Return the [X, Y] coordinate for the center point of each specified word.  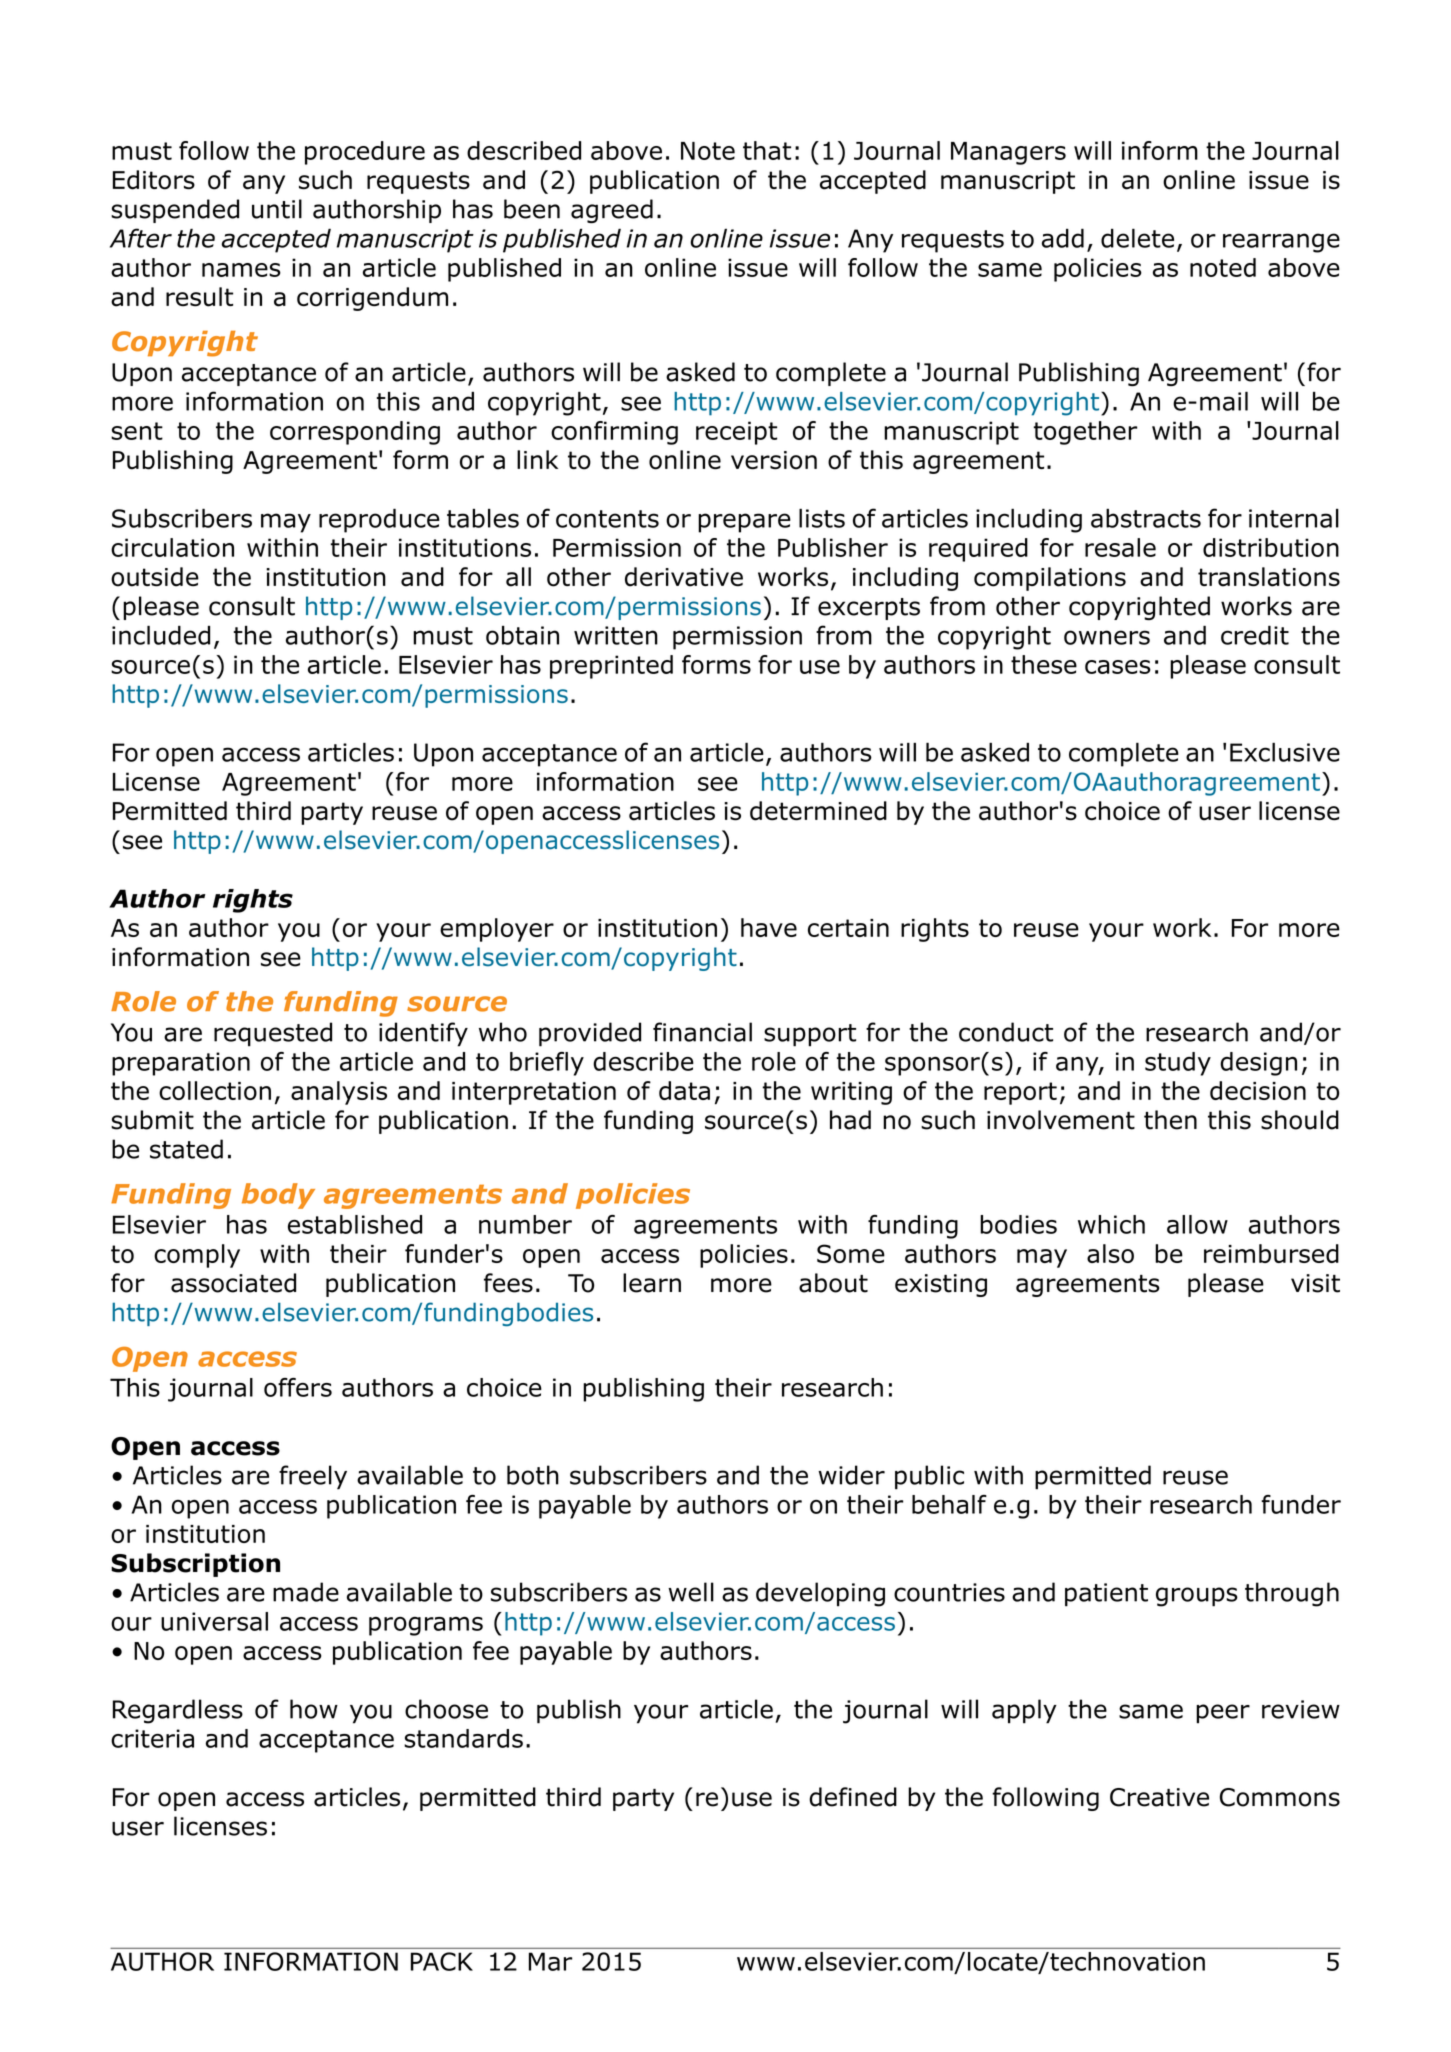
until [277, 209]
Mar [550, 1961]
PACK [442, 1961]
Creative [1159, 1797]
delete [1137, 238]
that [767, 150]
